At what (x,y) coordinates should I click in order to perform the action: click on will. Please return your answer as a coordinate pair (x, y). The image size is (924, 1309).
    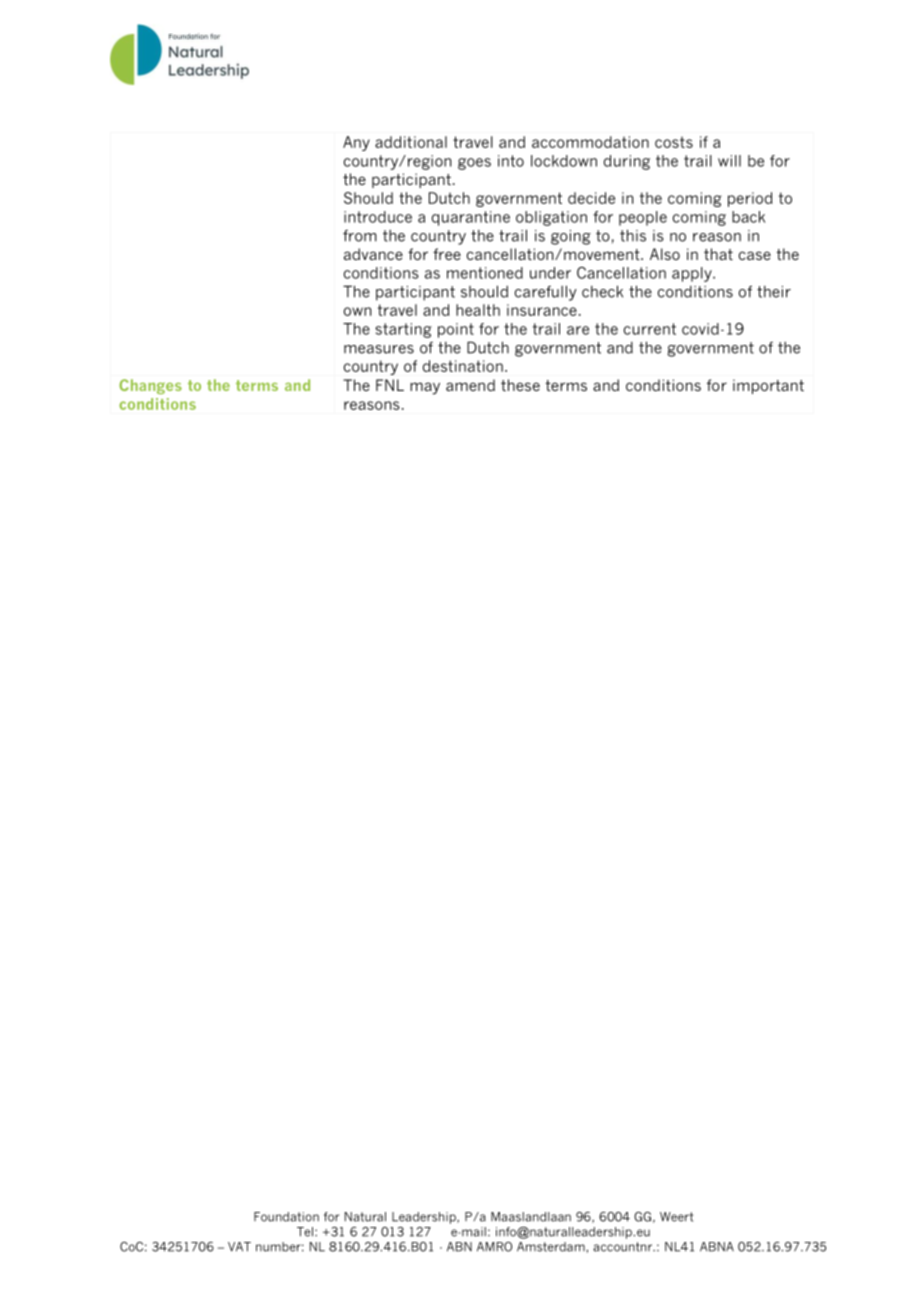
    Looking at the image, I should click on (729, 161).
